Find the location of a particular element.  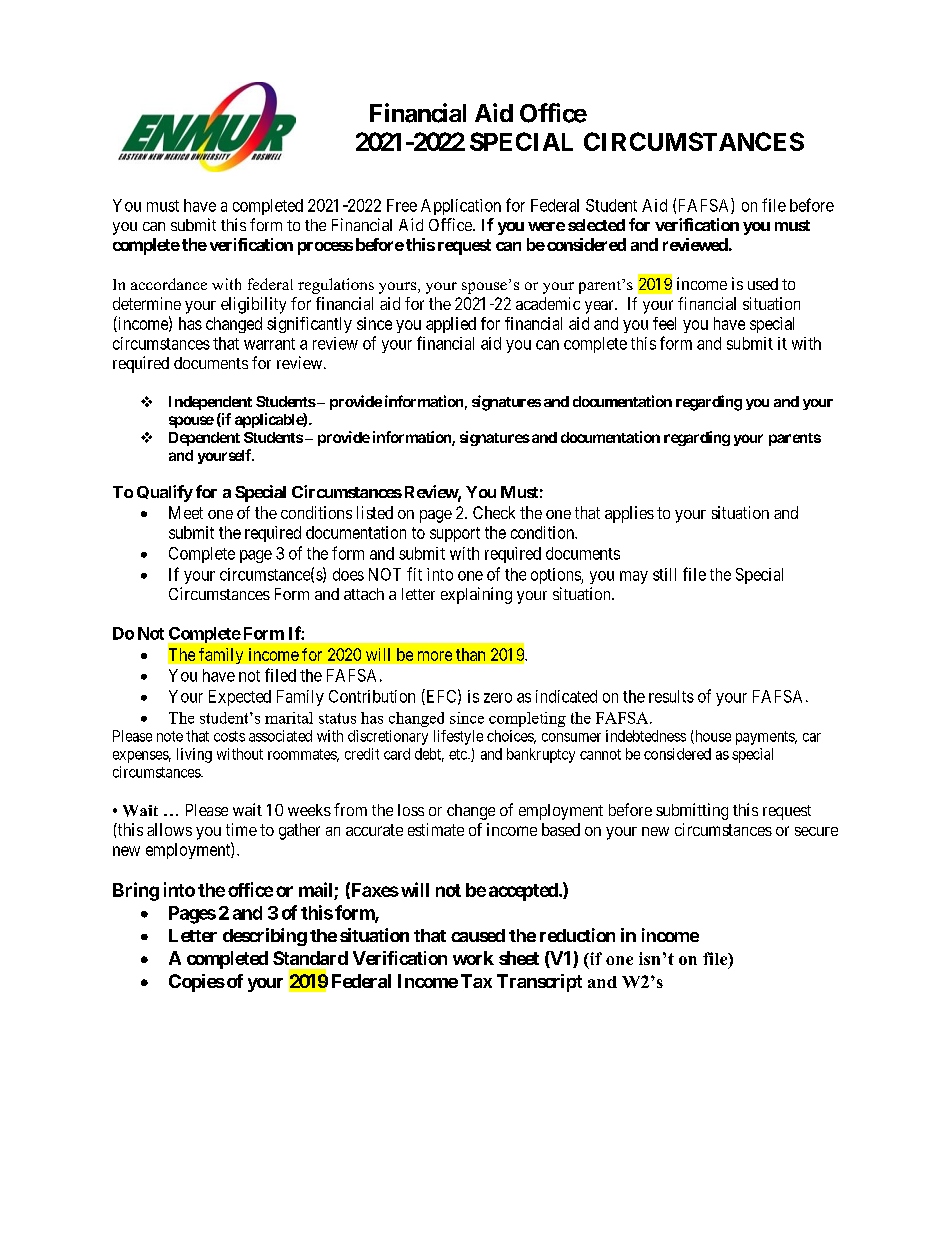

warrant is located at coordinates (269, 344).
